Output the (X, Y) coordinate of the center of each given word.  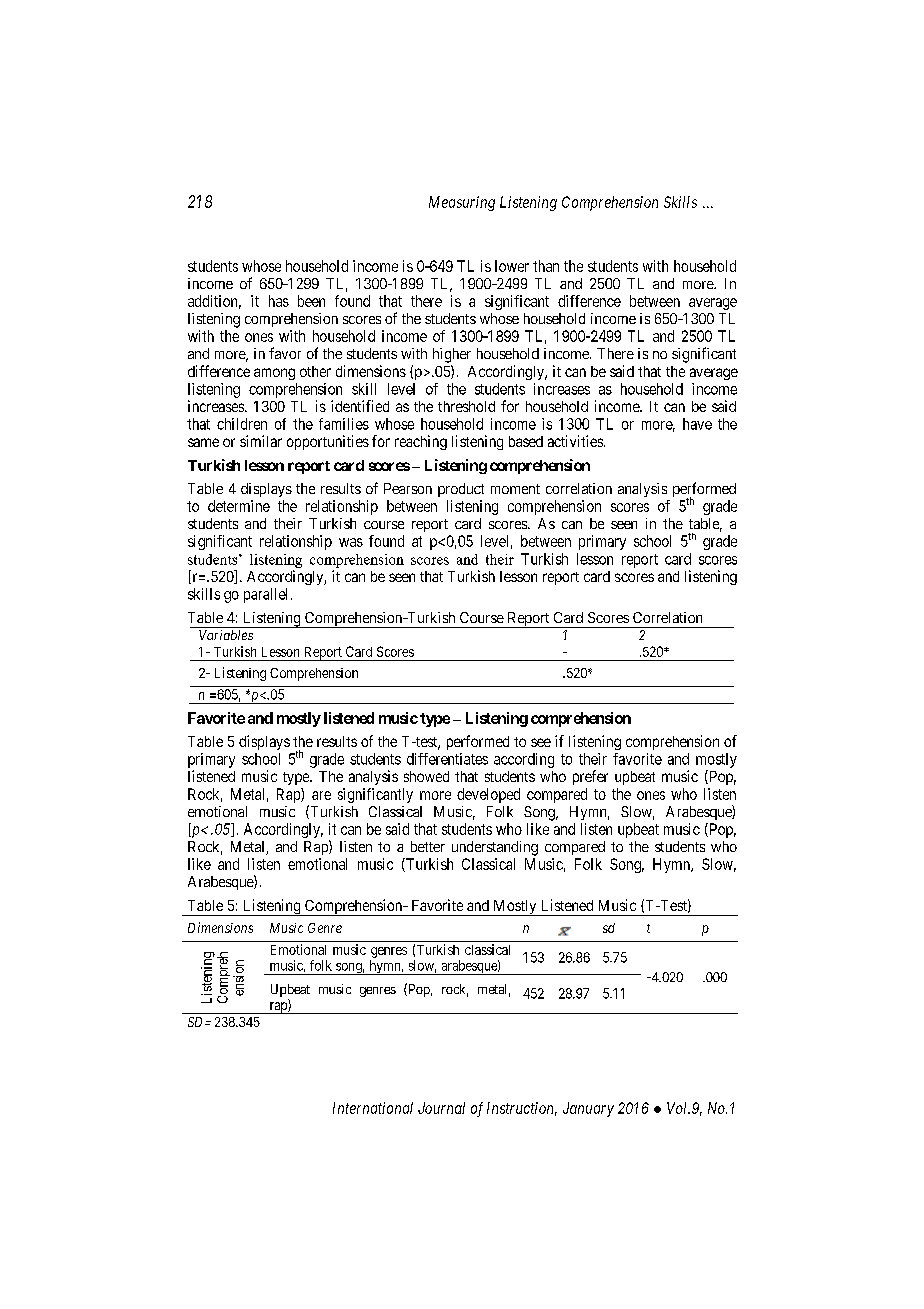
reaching (421, 442)
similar (261, 441)
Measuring (462, 203)
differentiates (447, 759)
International (373, 1108)
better (428, 846)
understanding (495, 848)
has (279, 301)
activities (576, 441)
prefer (590, 777)
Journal (441, 1108)
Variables (226, 635)
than (546, 266)
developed (488, 795)
